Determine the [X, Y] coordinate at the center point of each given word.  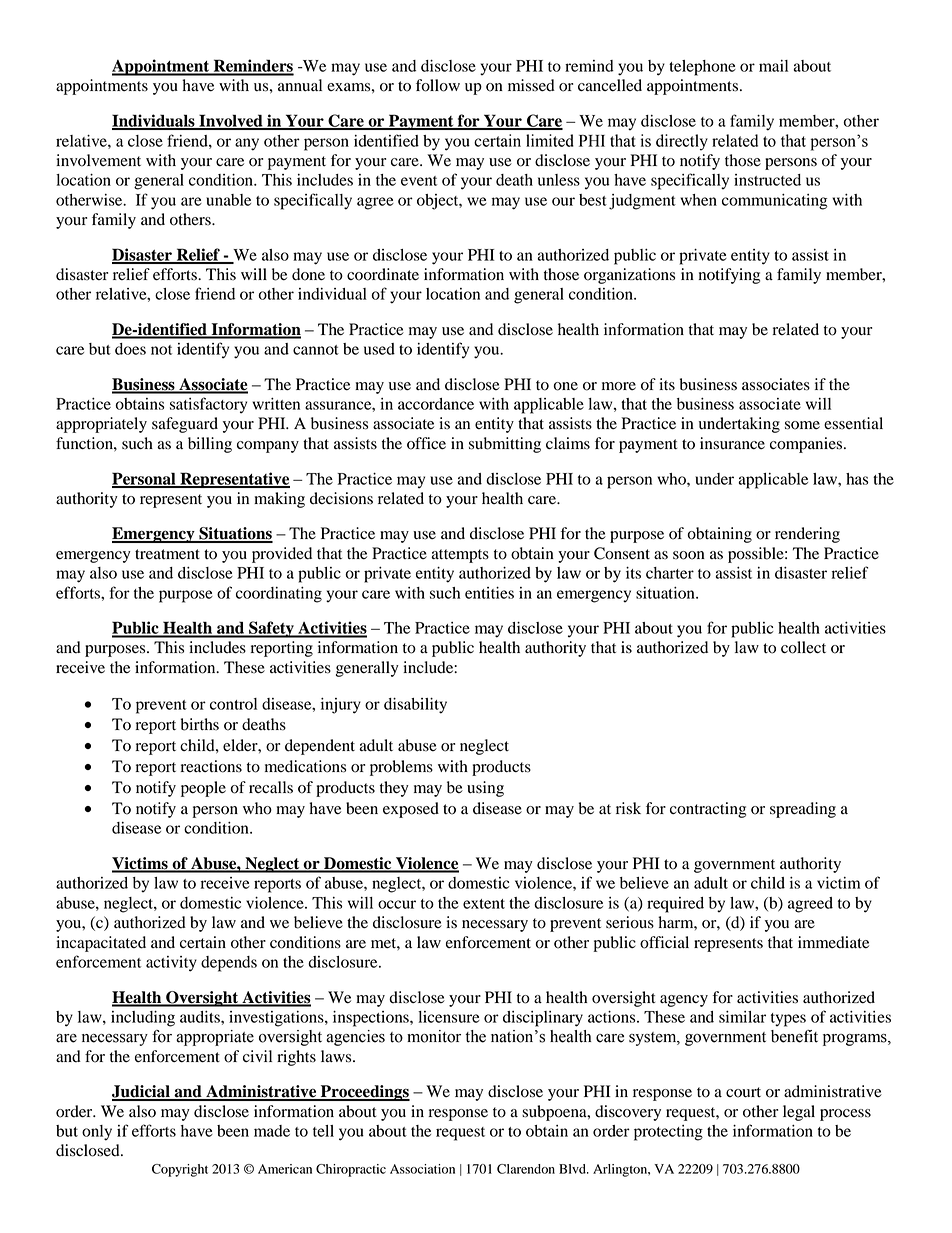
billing [210, 445]
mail [773, 66]
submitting [505, 445]
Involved [231, 121]
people [203, 789]
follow [438, 85]
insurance [732, 443]
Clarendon [526, 1169]
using [485, 789]
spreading [803, 810]
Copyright [180, 1170]
